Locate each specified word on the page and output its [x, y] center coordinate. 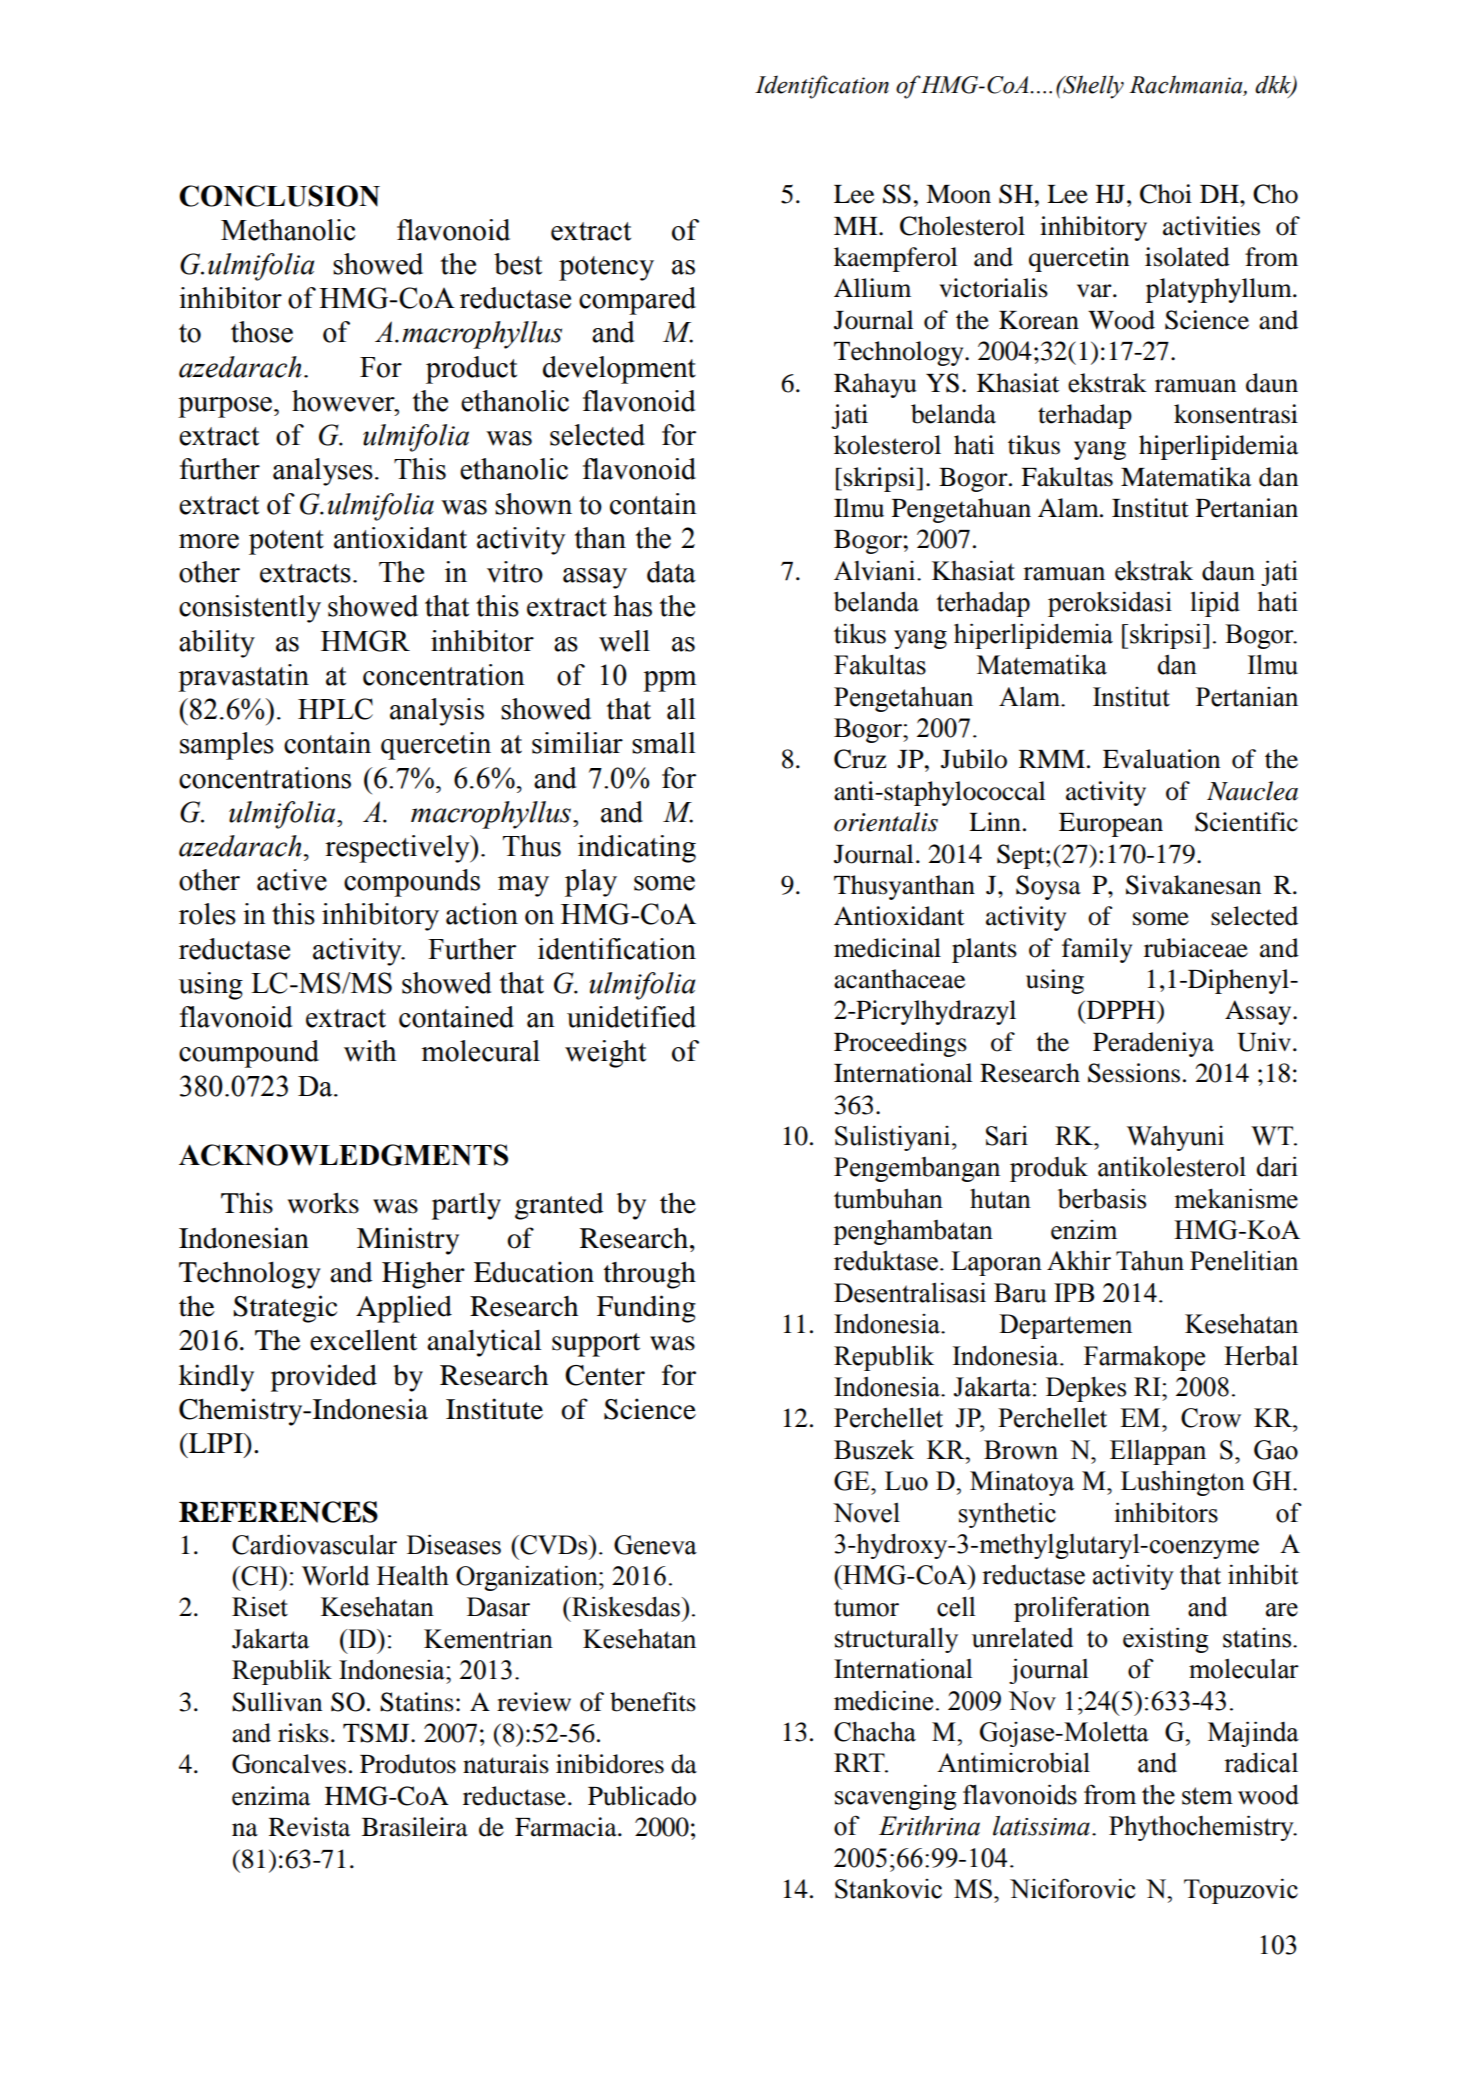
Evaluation [1161, 759]
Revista [309, 1827]
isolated [1187, 257]
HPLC [335, 709]
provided [324, 1378]
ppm [670, 681]
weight [605, 1054]
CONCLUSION [279, 196]
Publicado [642, 1796]
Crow [1211, 1418]
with [370, 1051]
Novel [866, 1513]
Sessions [1134, 1073]
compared [637, 301]
